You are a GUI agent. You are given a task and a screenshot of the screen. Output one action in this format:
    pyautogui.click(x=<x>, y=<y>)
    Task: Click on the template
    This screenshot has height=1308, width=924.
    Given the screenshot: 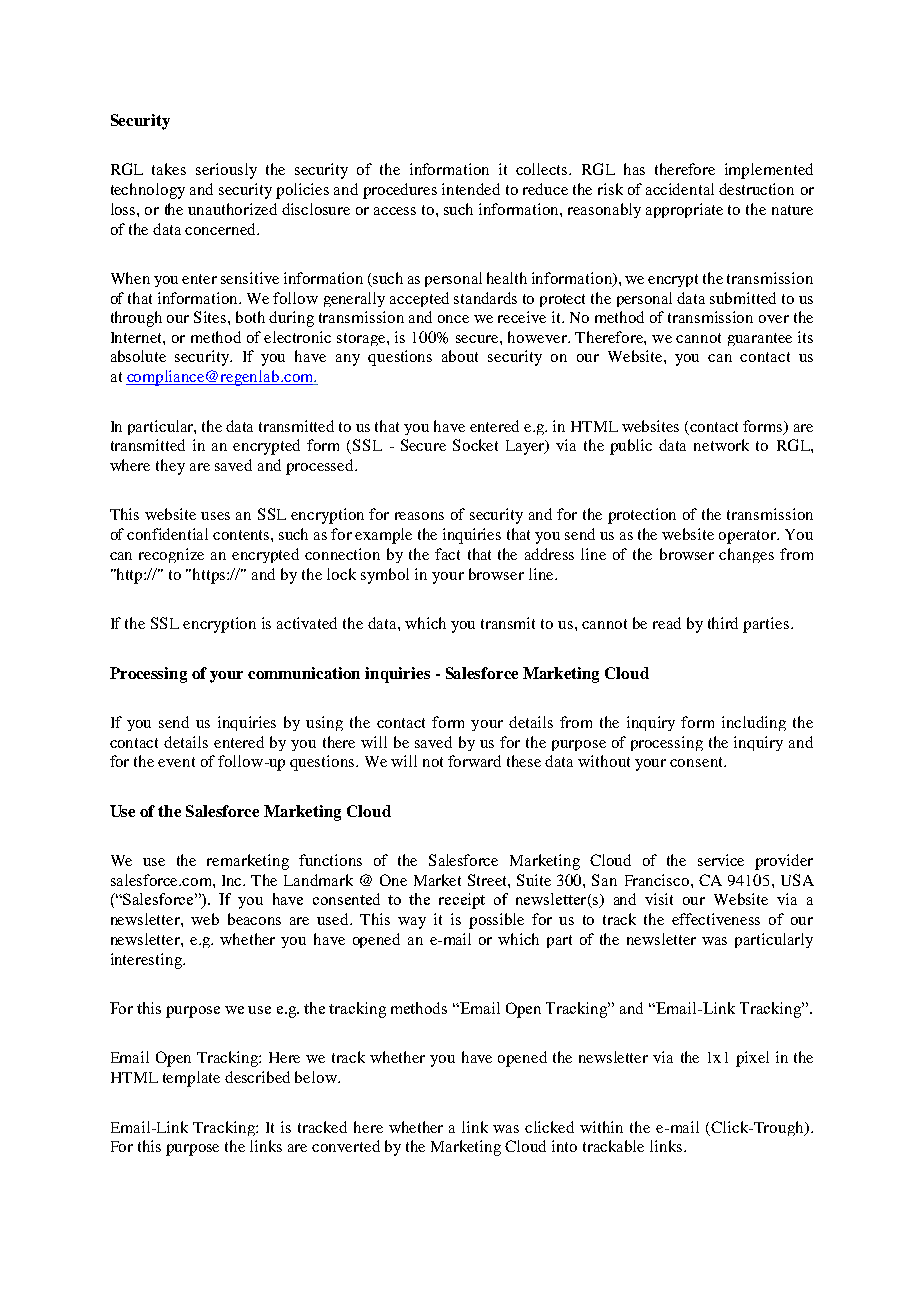 What is the action you would take?
    pyautogui.click(x=191, y=1079)
